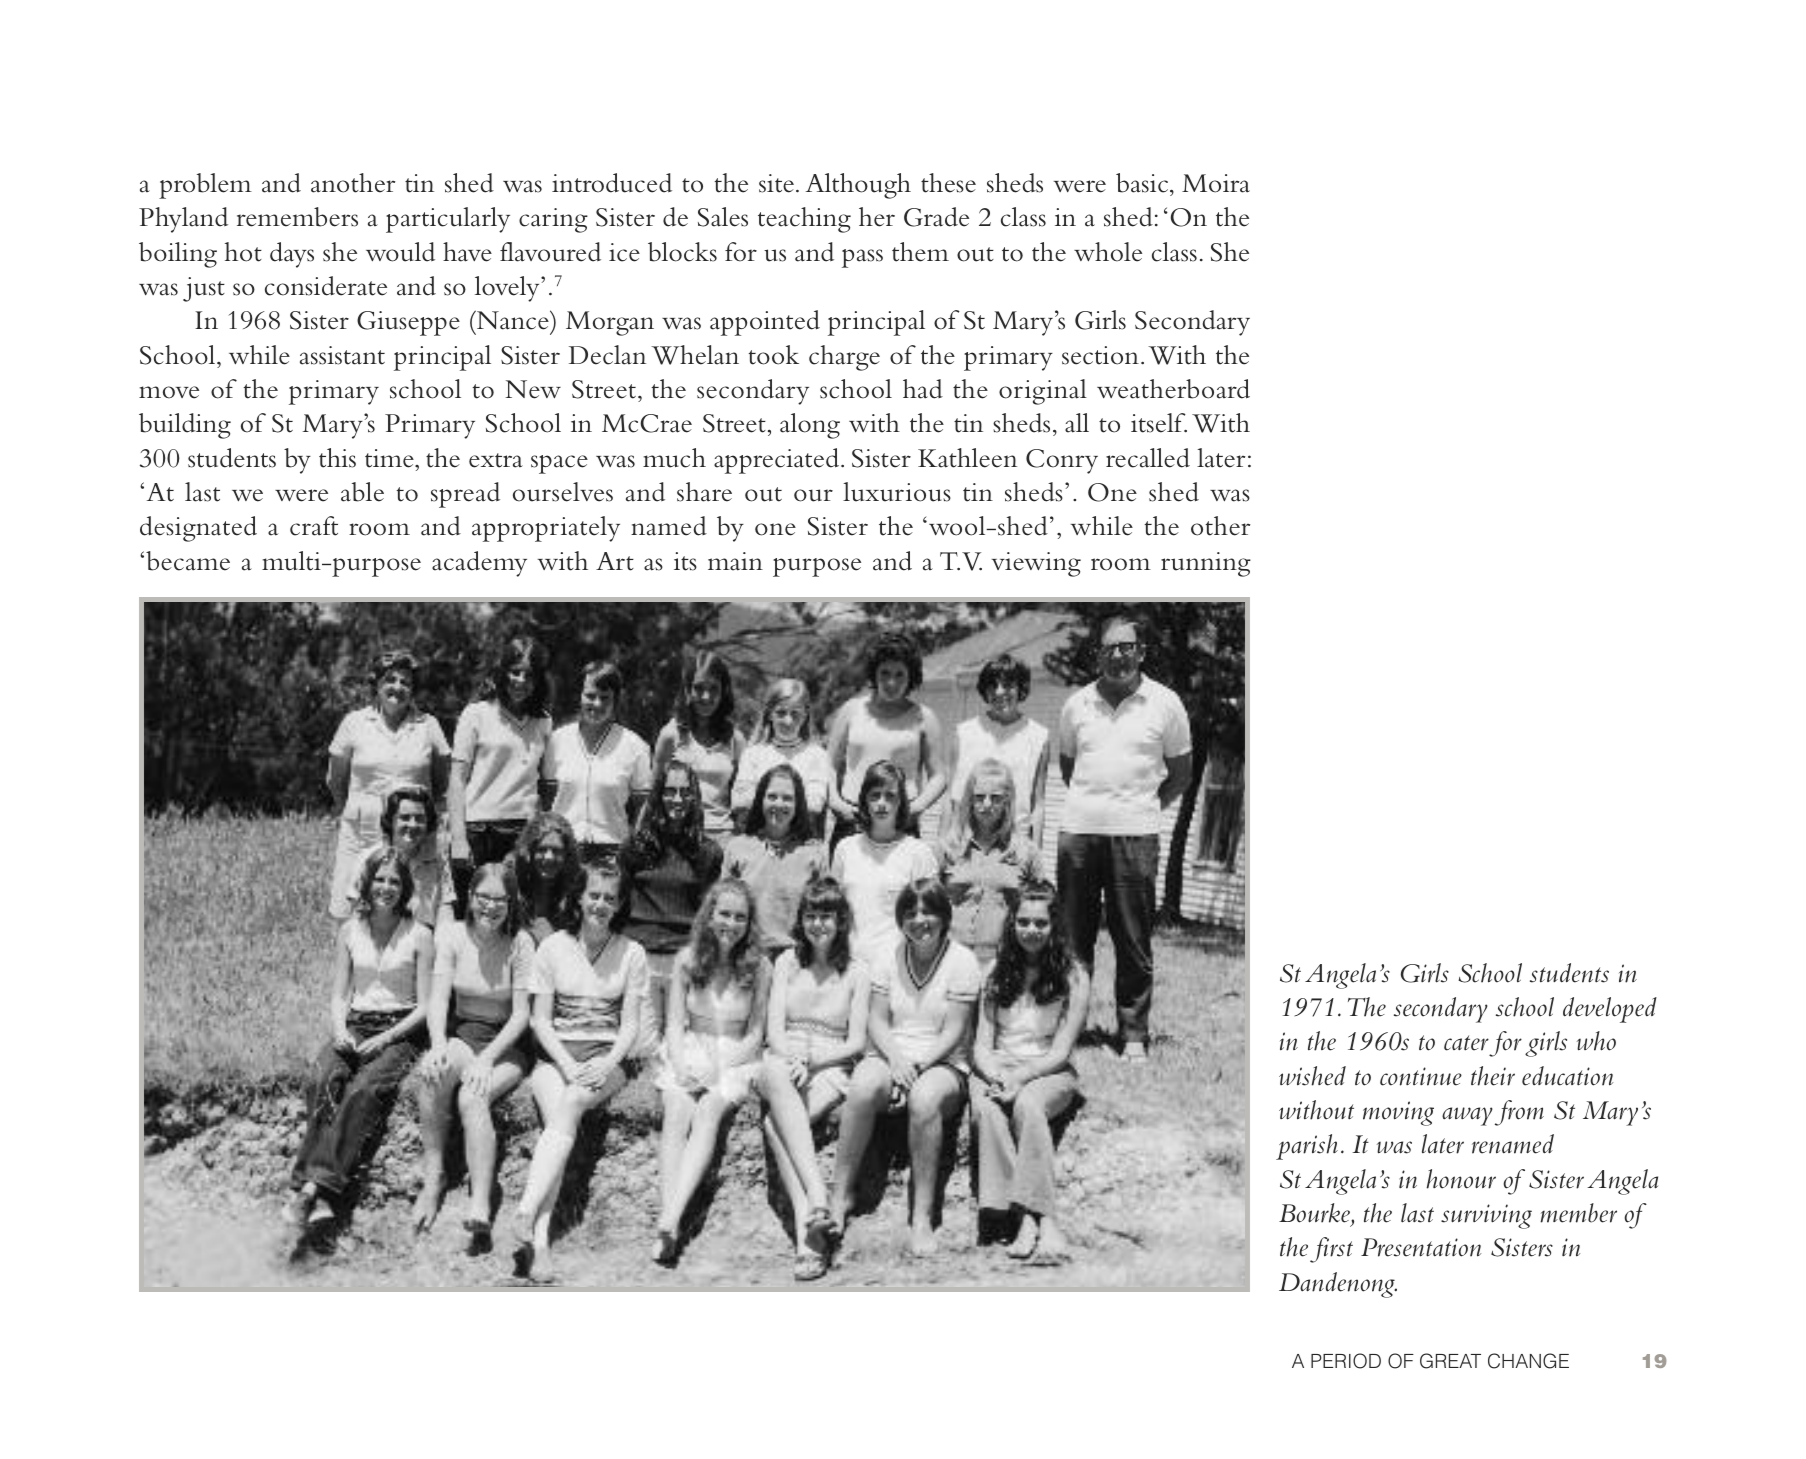  I want to click on running, so click(1206, 564).
